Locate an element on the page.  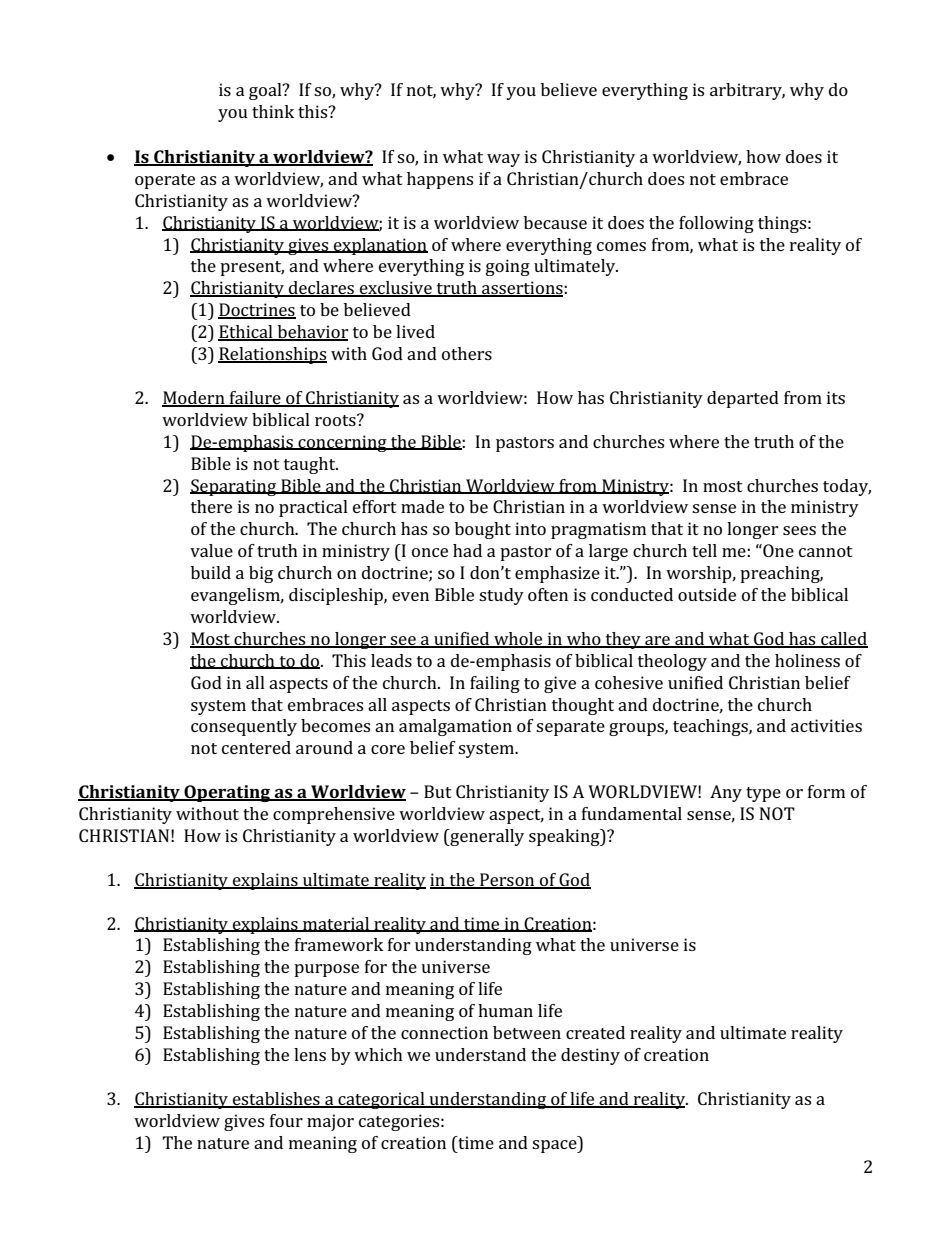
departed is located at coordinates (743, 399).
